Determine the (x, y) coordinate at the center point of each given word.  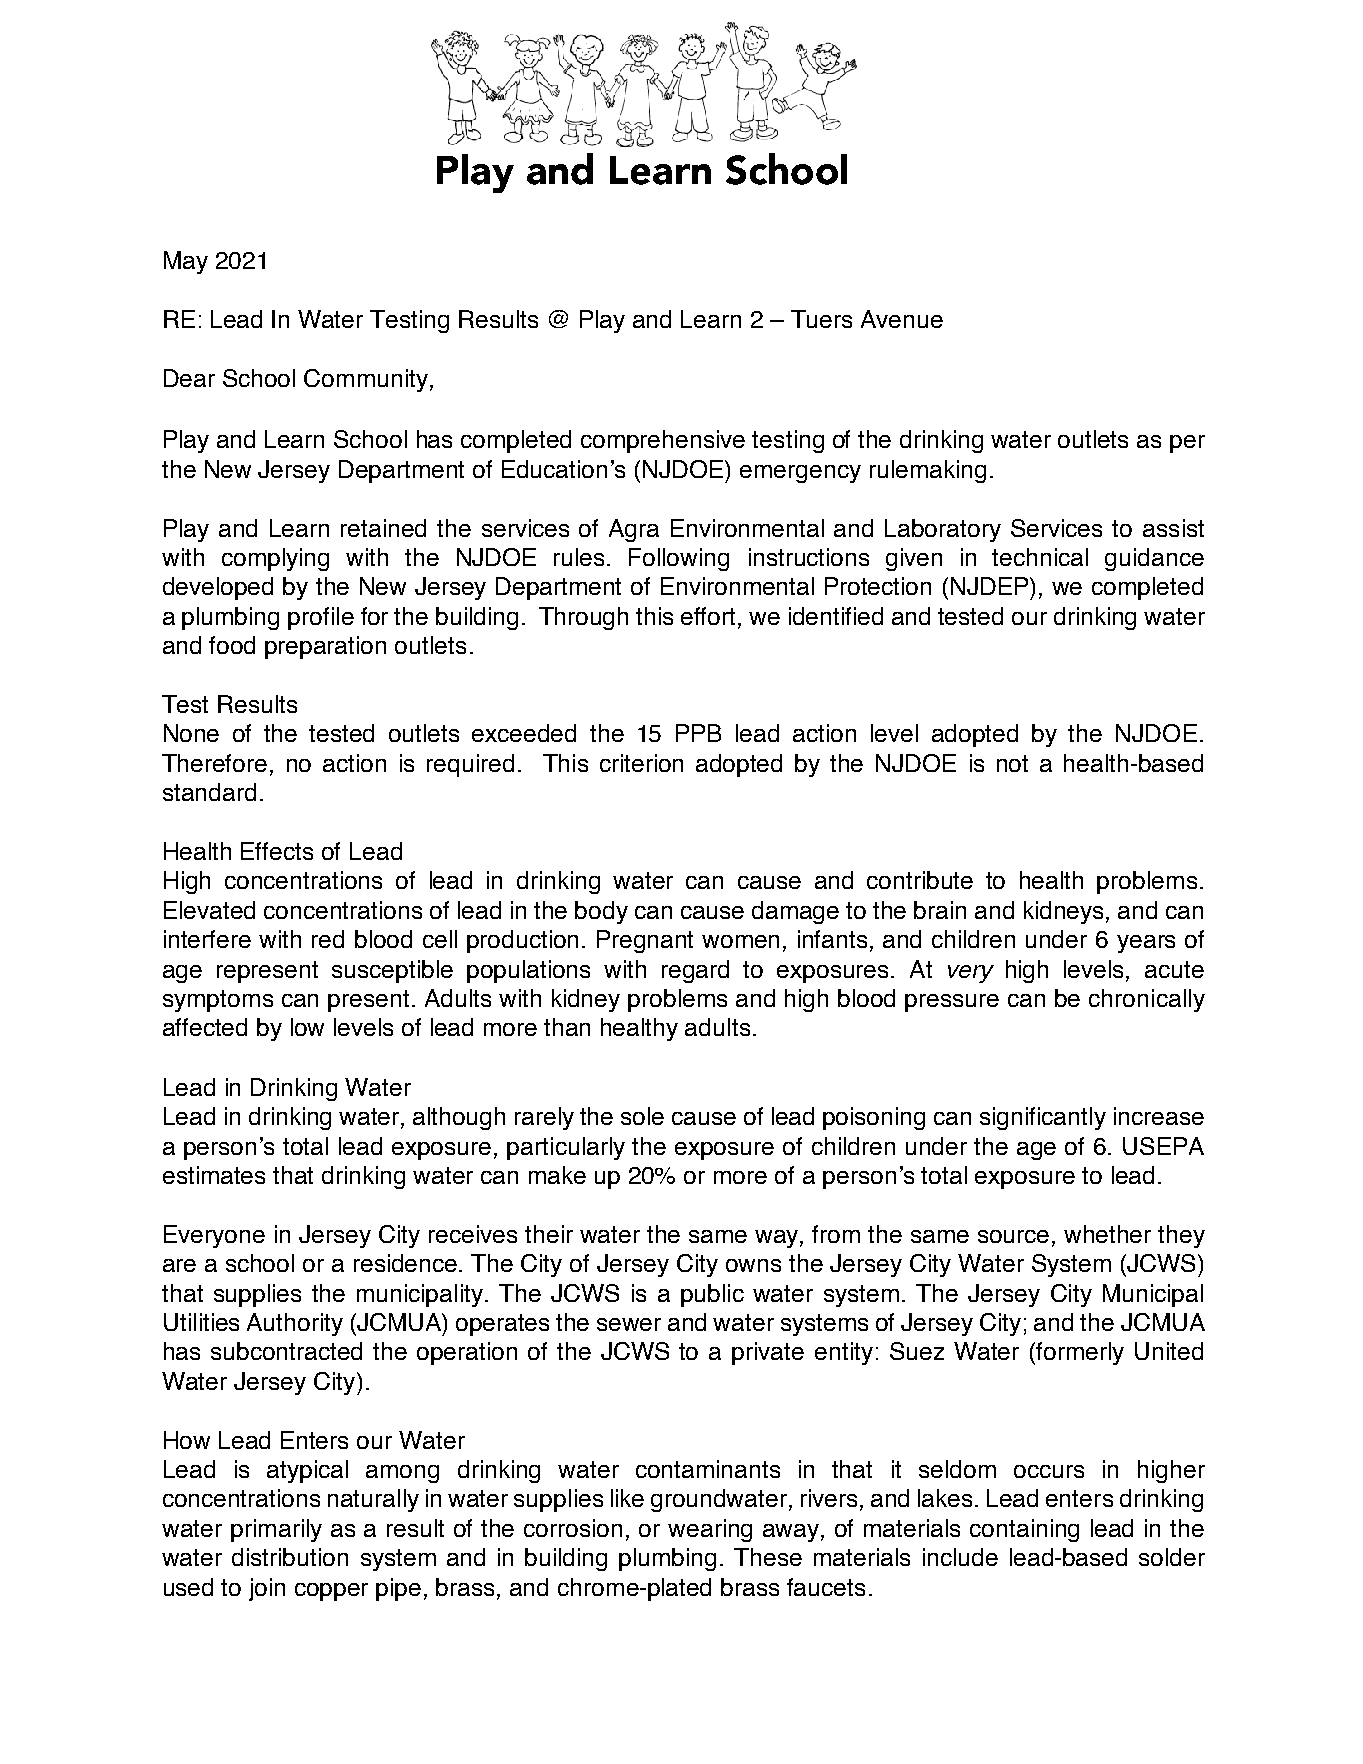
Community (366, 380)
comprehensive (663, 441)
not (1012, 763)
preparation (325, 647)
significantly (1043, 1118)
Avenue (902, 319)
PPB (698, 733)
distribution (290, 1557)
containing (1024, 1530)
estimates (214, 1175)
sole (642, 1116)
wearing (710, 1530)
